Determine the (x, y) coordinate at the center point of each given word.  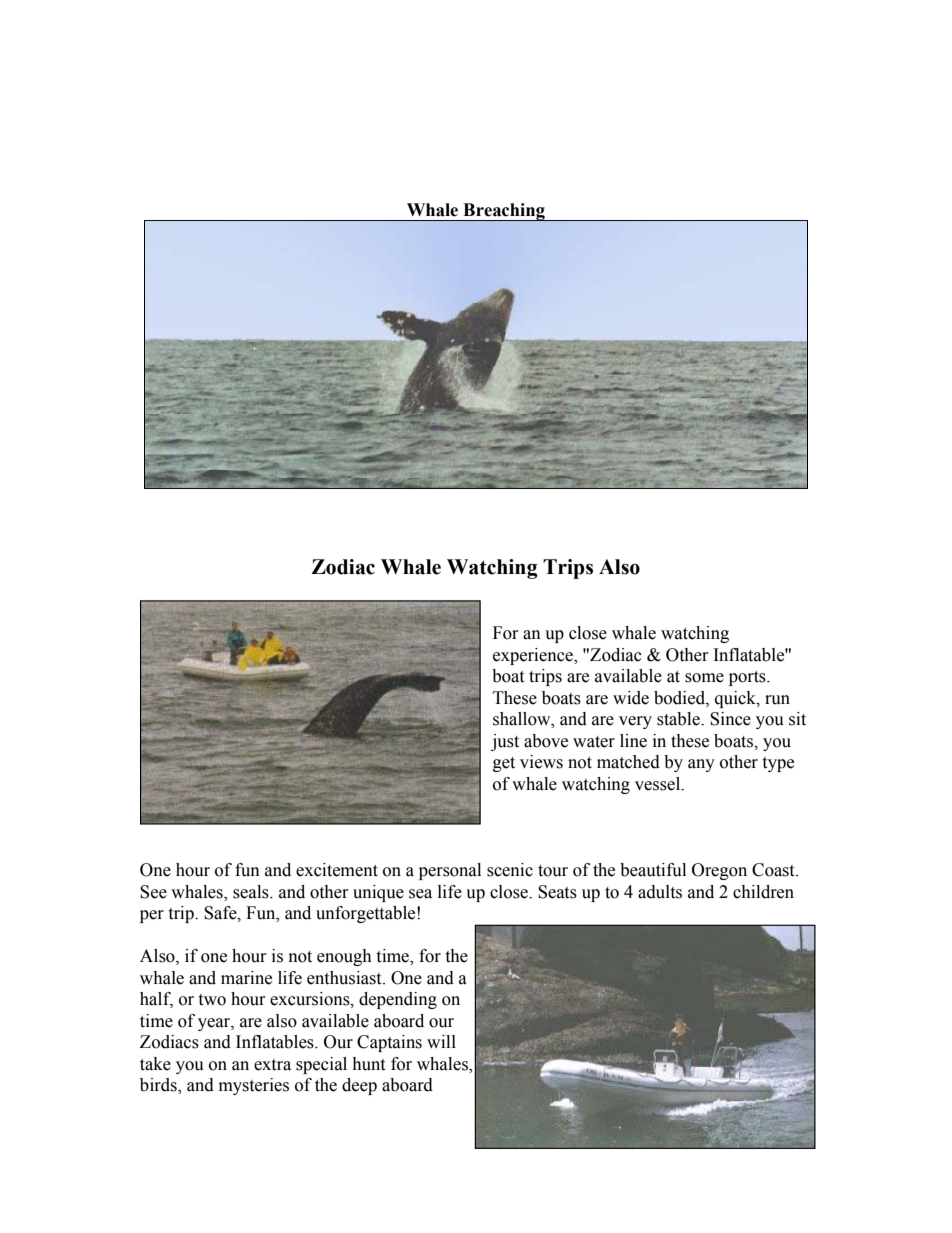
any (701, 765)
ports (748, 678)
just (505, 742)
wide (631, 698)
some (704, 678)
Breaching (504, 212)
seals (252, 892)
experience (534, 656)
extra (272, 1065)
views (541, 762)
